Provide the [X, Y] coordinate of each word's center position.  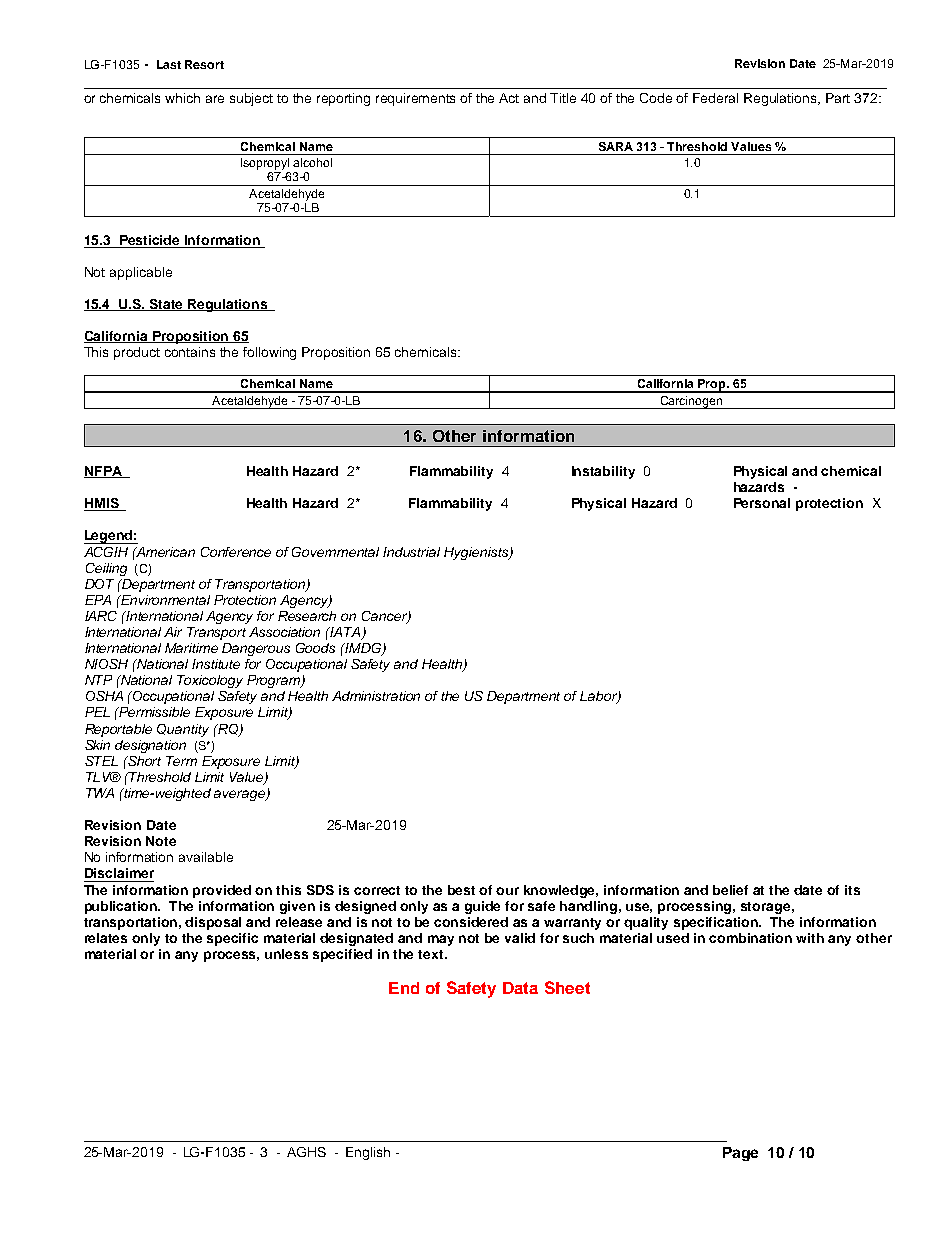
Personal [762, 503]
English [368, 1153]
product [137, 353]
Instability [603, 472]
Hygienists [477, 553]
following [269, 353]
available [206, 857]
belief [730, 890]
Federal [715, 98]
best [461, 890]
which [182, 98]
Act [509, 98]
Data [520, 988]
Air [173, 632]
